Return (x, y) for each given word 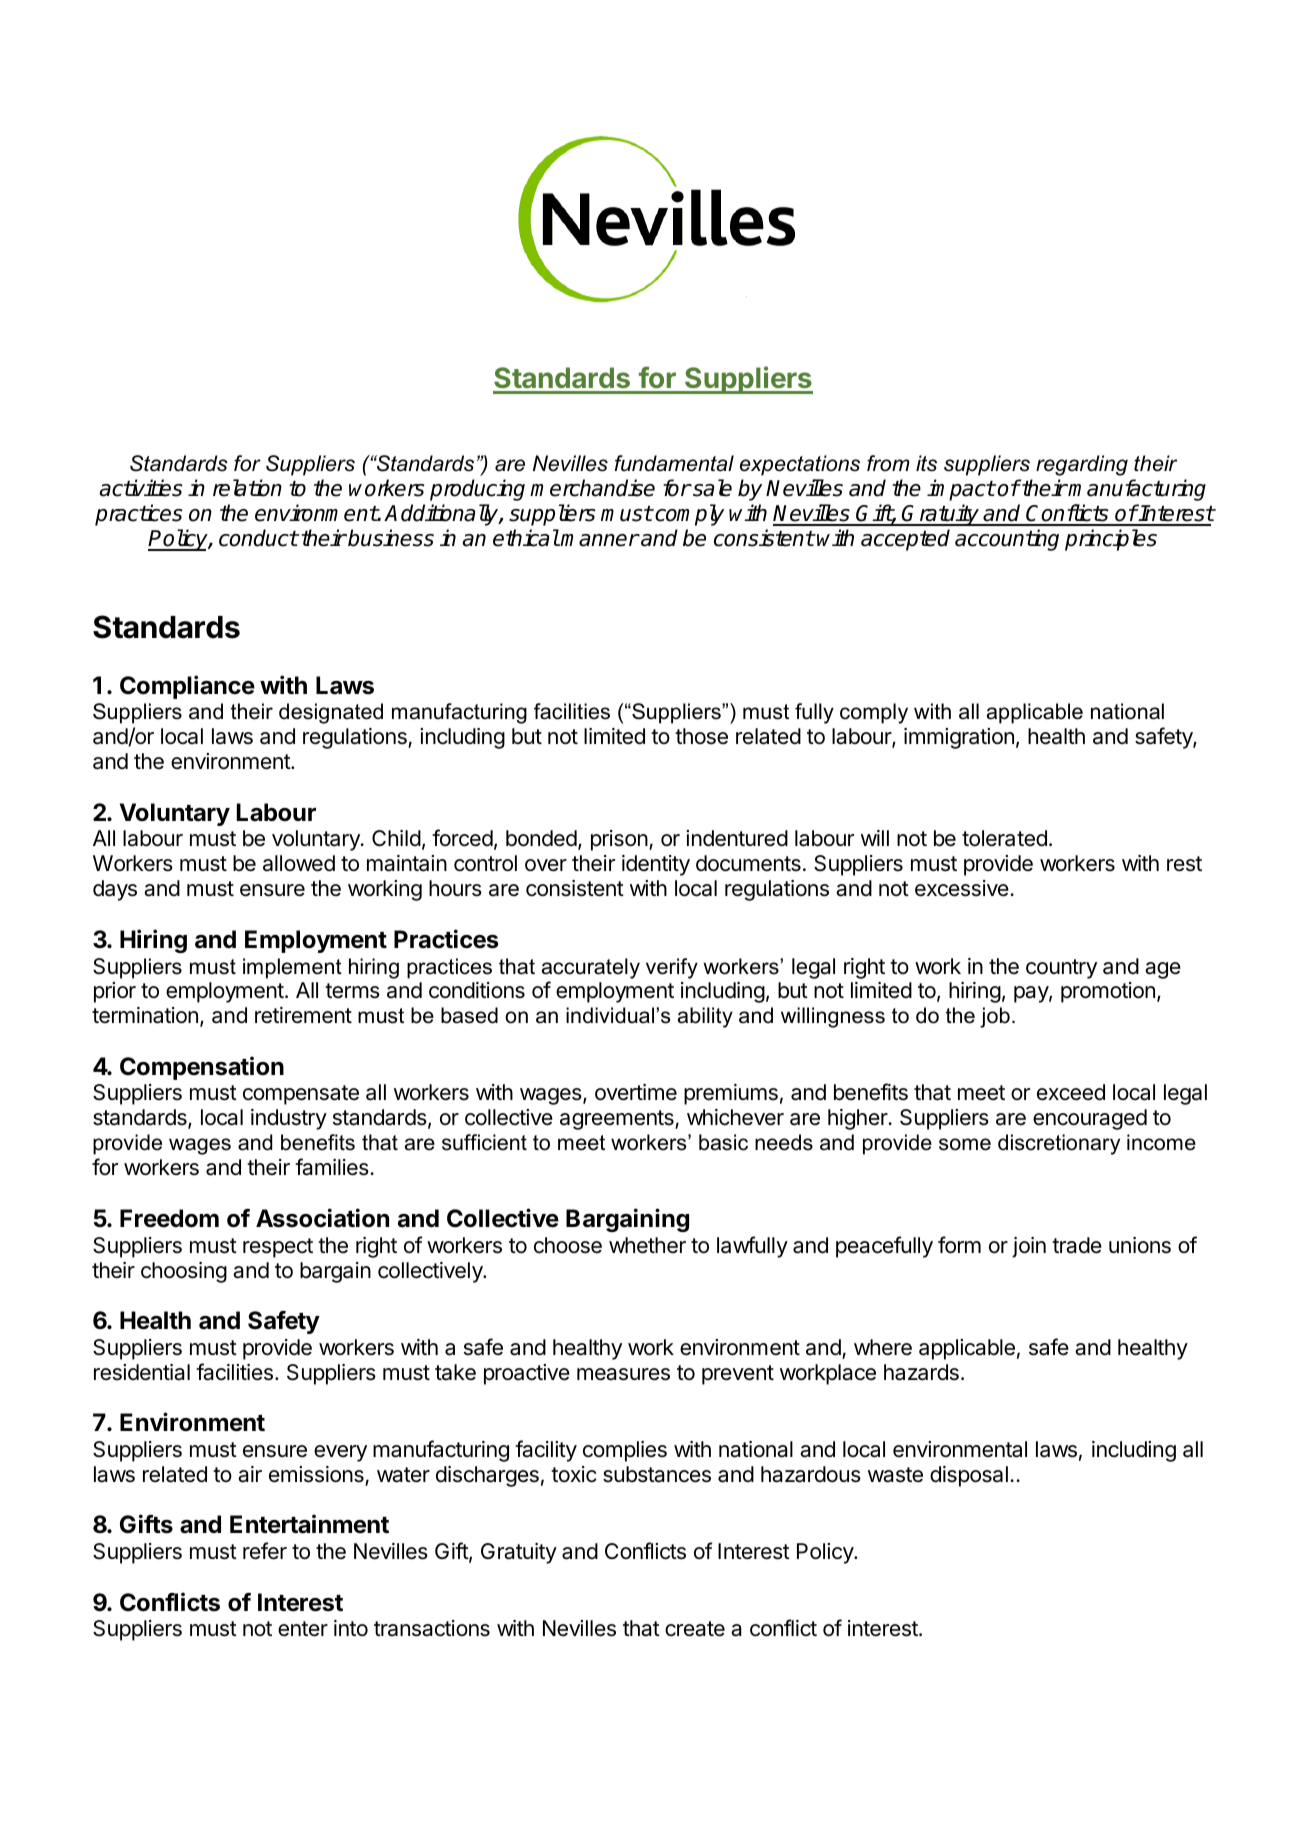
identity (656, 865)
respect (278, 1248)
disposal (969, 1476)
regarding (1082, 465)
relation (247, 488)
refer (265, 1551)
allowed (299, 863)
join (1029, 1247)
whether (647, 1245)
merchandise (592, 488)
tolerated (1004, 838)
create (695, 1629)
